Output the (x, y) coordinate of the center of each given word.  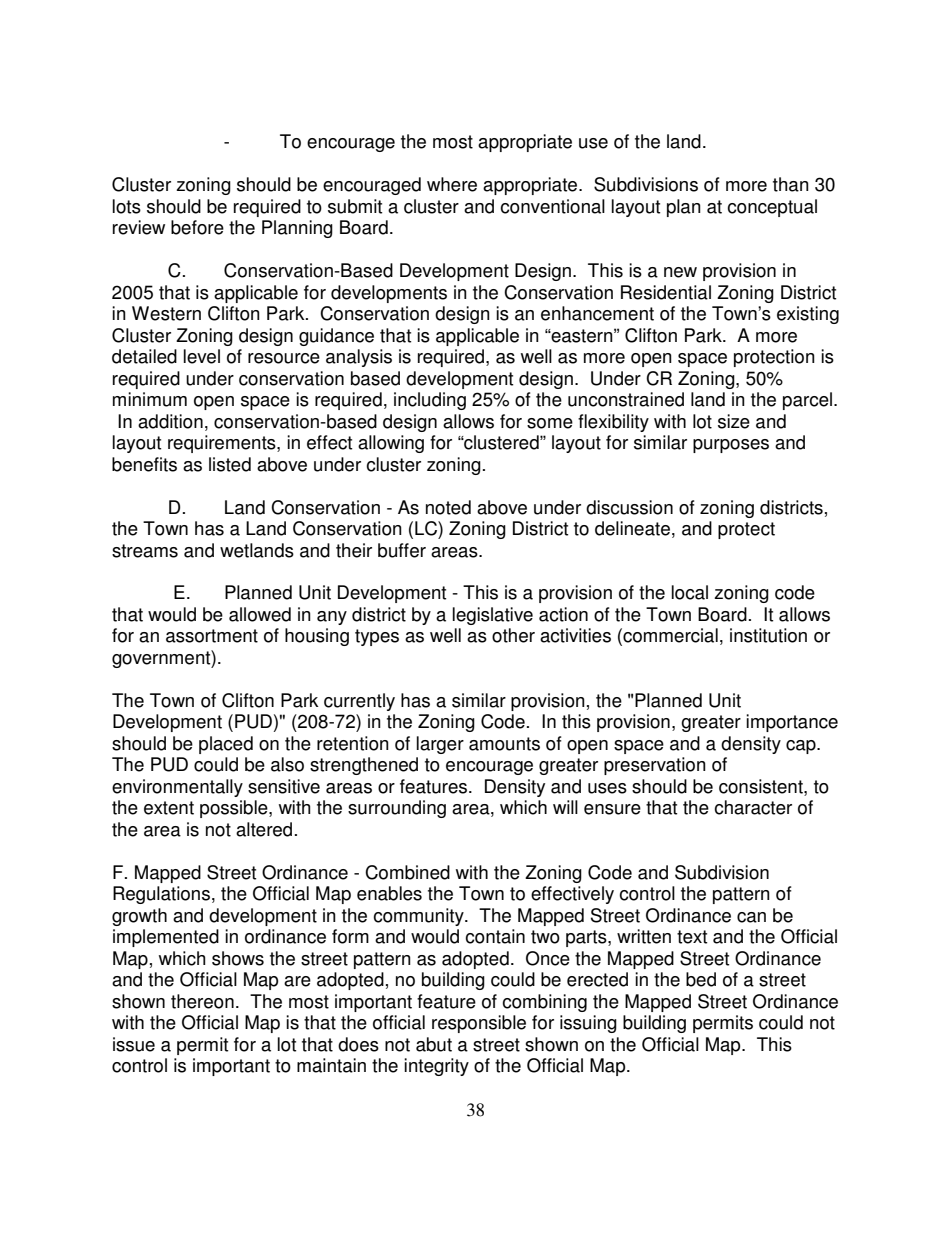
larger (440, 745)
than (791, 184)
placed (226, 745)
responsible (479, 1024)
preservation (655, 766)
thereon (202, 1001)
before (197, 227)
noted (448, 507)
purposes (731, 446)
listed (230, 464)
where (452, 184)
